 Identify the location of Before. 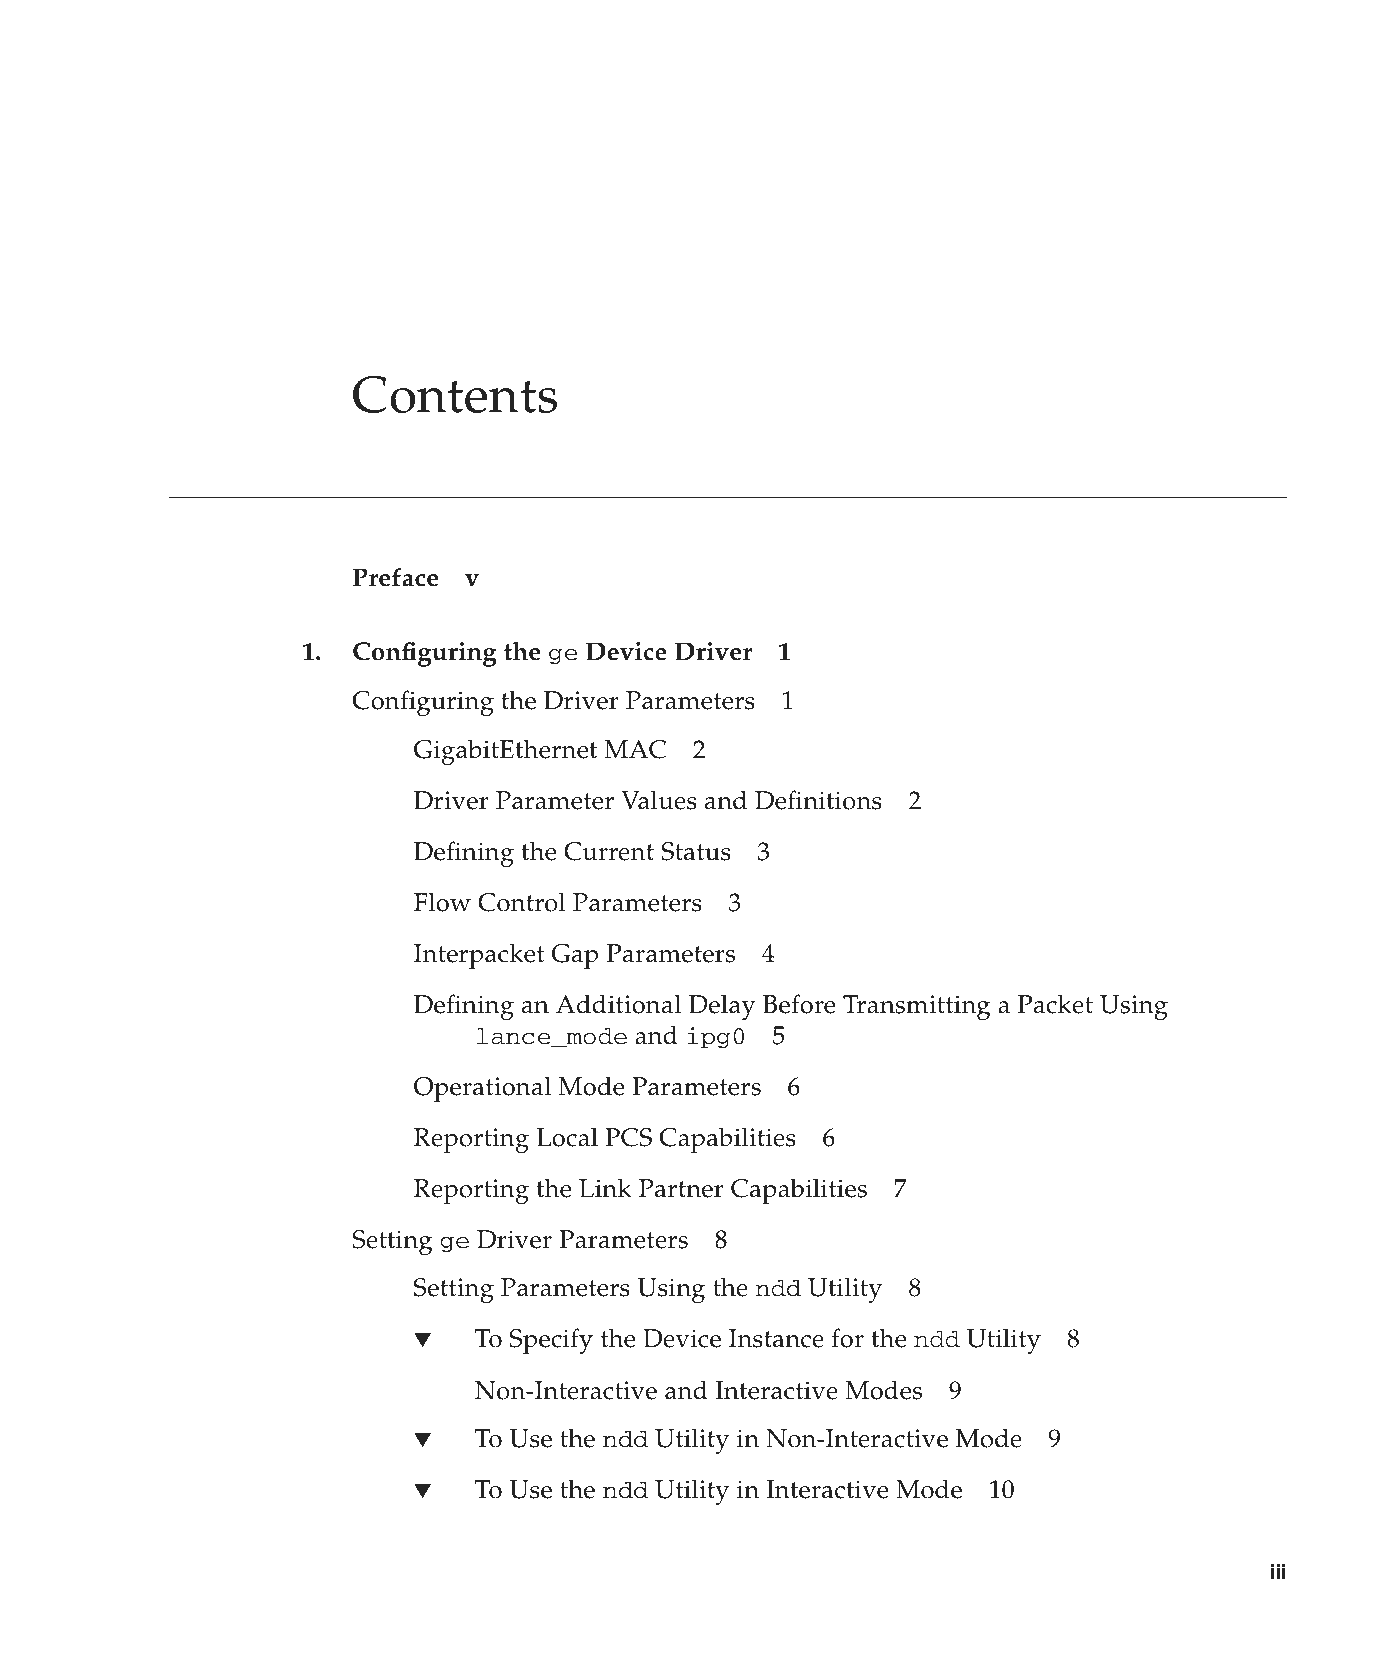
(799, 1004).
